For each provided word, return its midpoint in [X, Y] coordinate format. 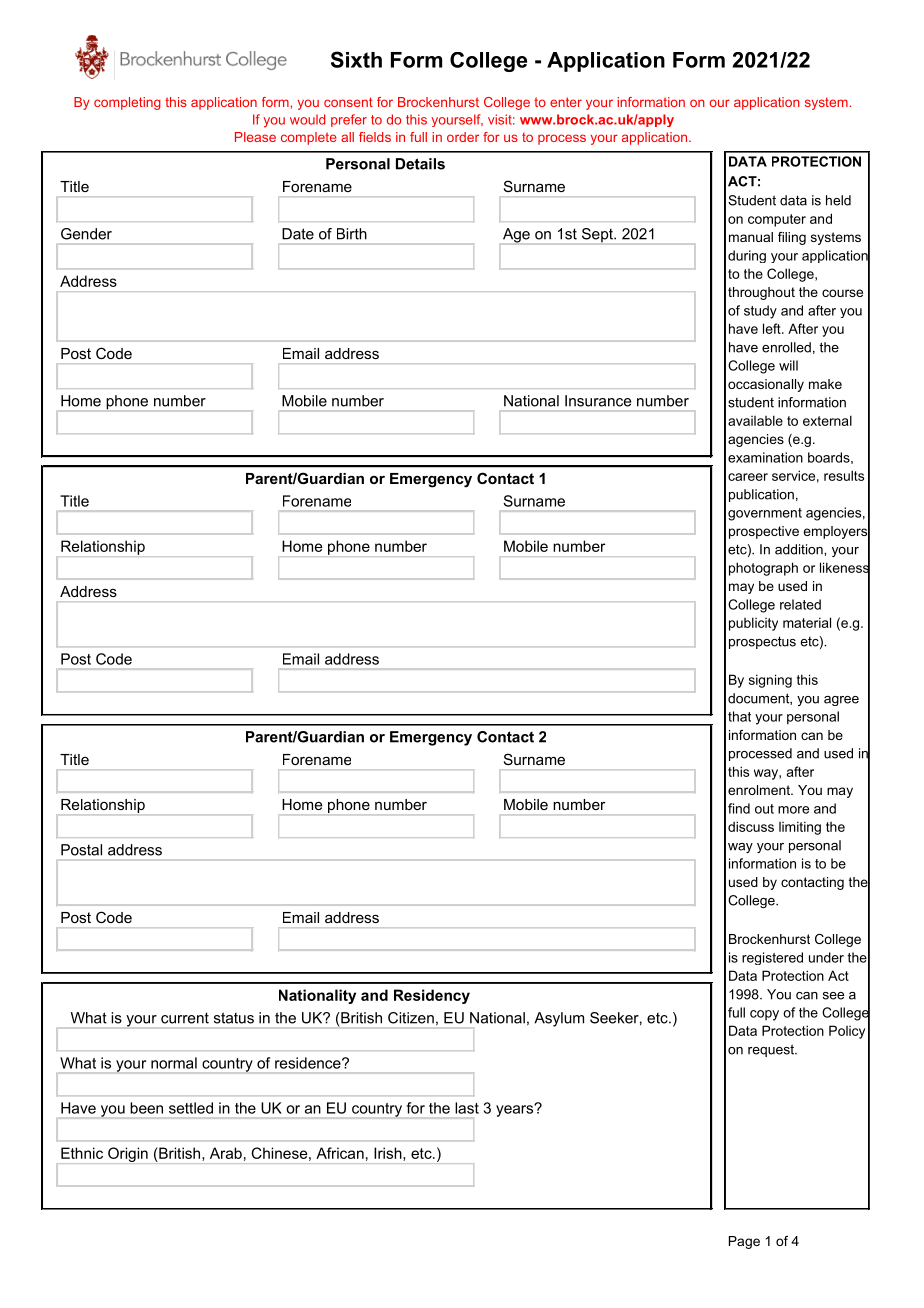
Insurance [598, 401]
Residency [432, 996]
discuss [751, 826]
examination [765, 457]
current [185, 1018]
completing [127, 103]
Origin [128, 1155]
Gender [86, 234]
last [467, 1108]
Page [744, 1242]
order [463, 137]
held [838, 200]
